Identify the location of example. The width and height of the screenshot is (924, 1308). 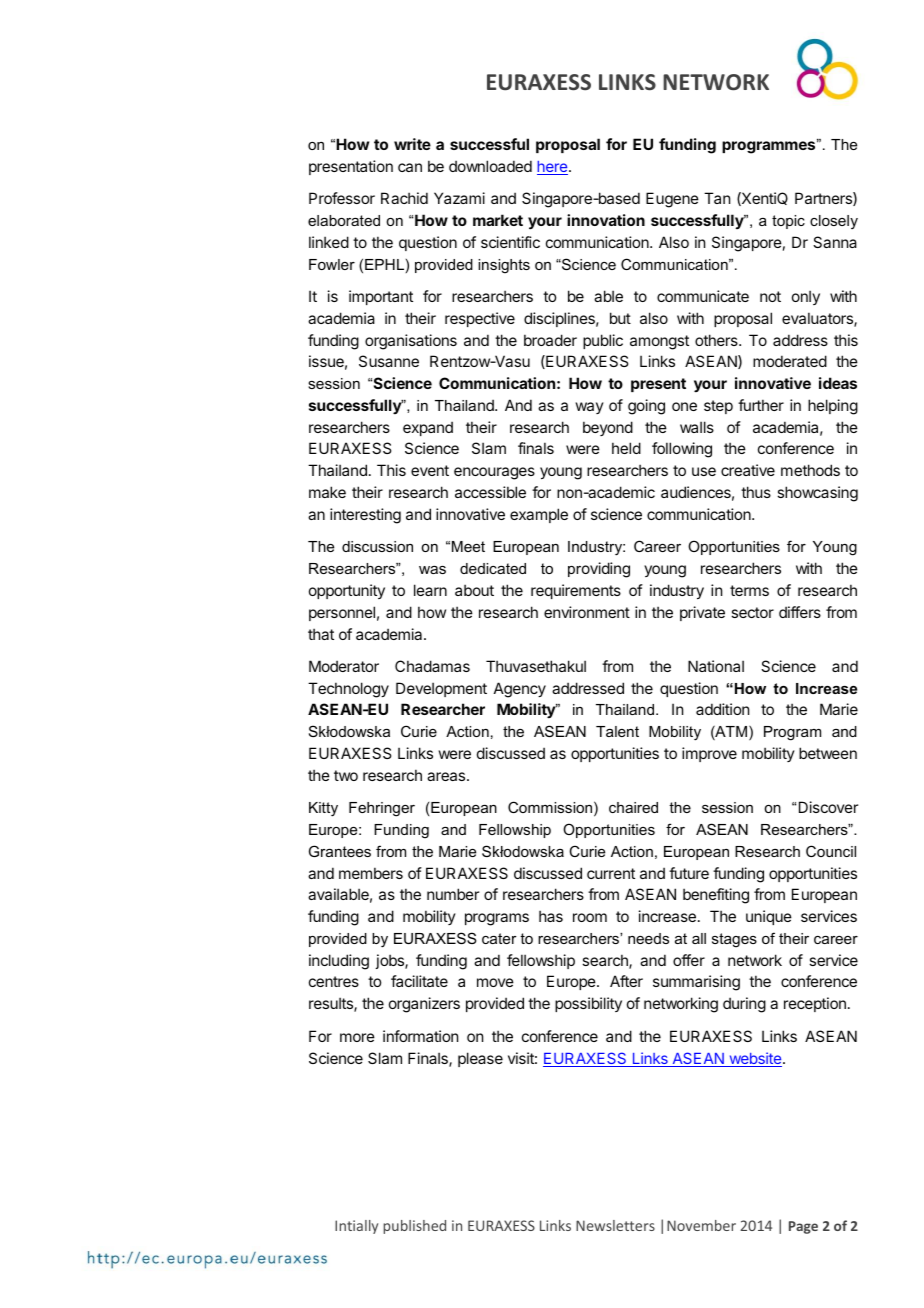
(539, 515).
